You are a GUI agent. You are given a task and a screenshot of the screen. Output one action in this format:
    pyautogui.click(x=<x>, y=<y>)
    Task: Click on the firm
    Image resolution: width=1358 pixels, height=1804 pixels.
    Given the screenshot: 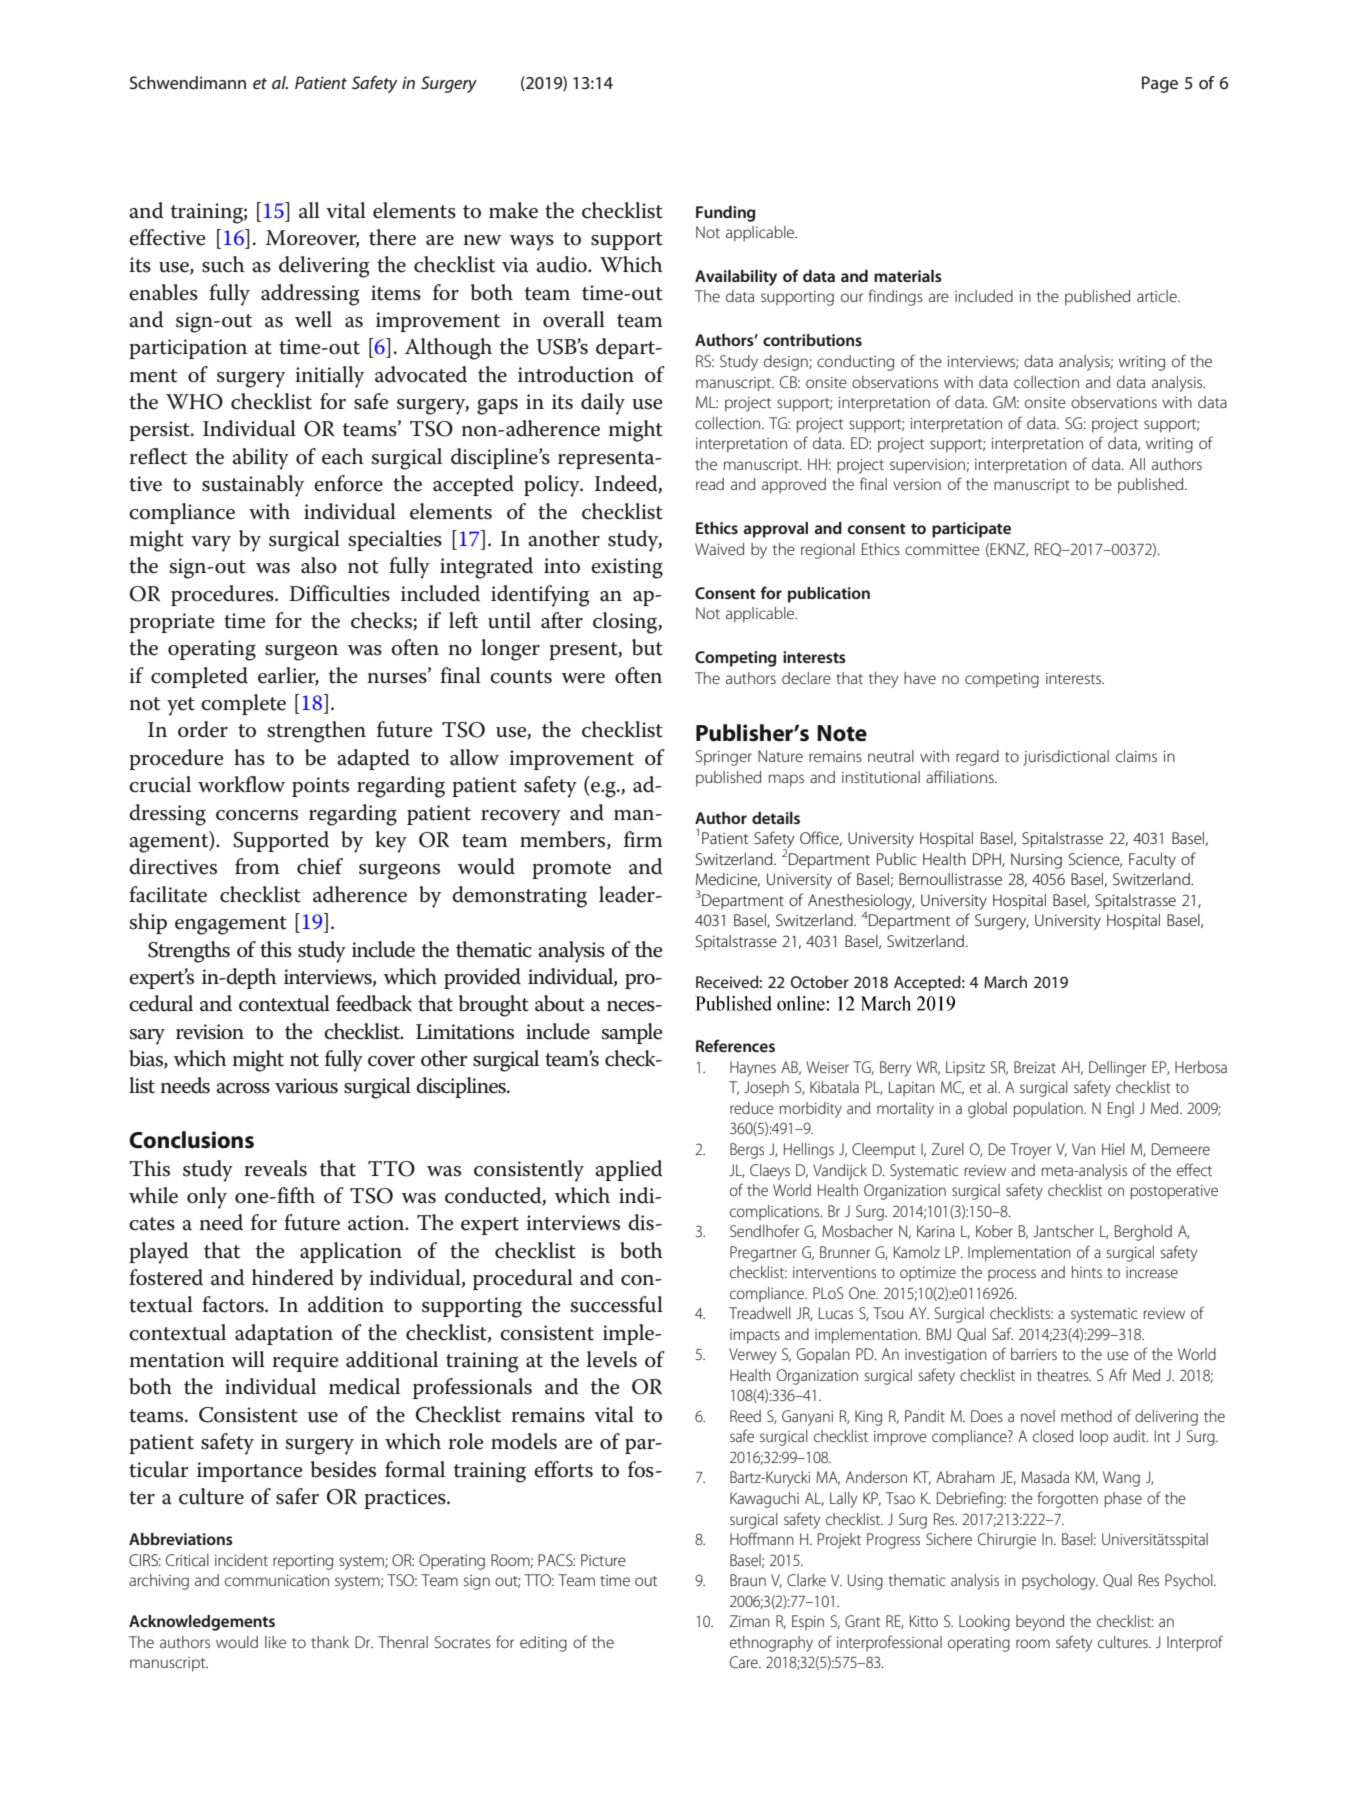 What is the action you would take?
    pyautogui.click(x=643, y=839)
